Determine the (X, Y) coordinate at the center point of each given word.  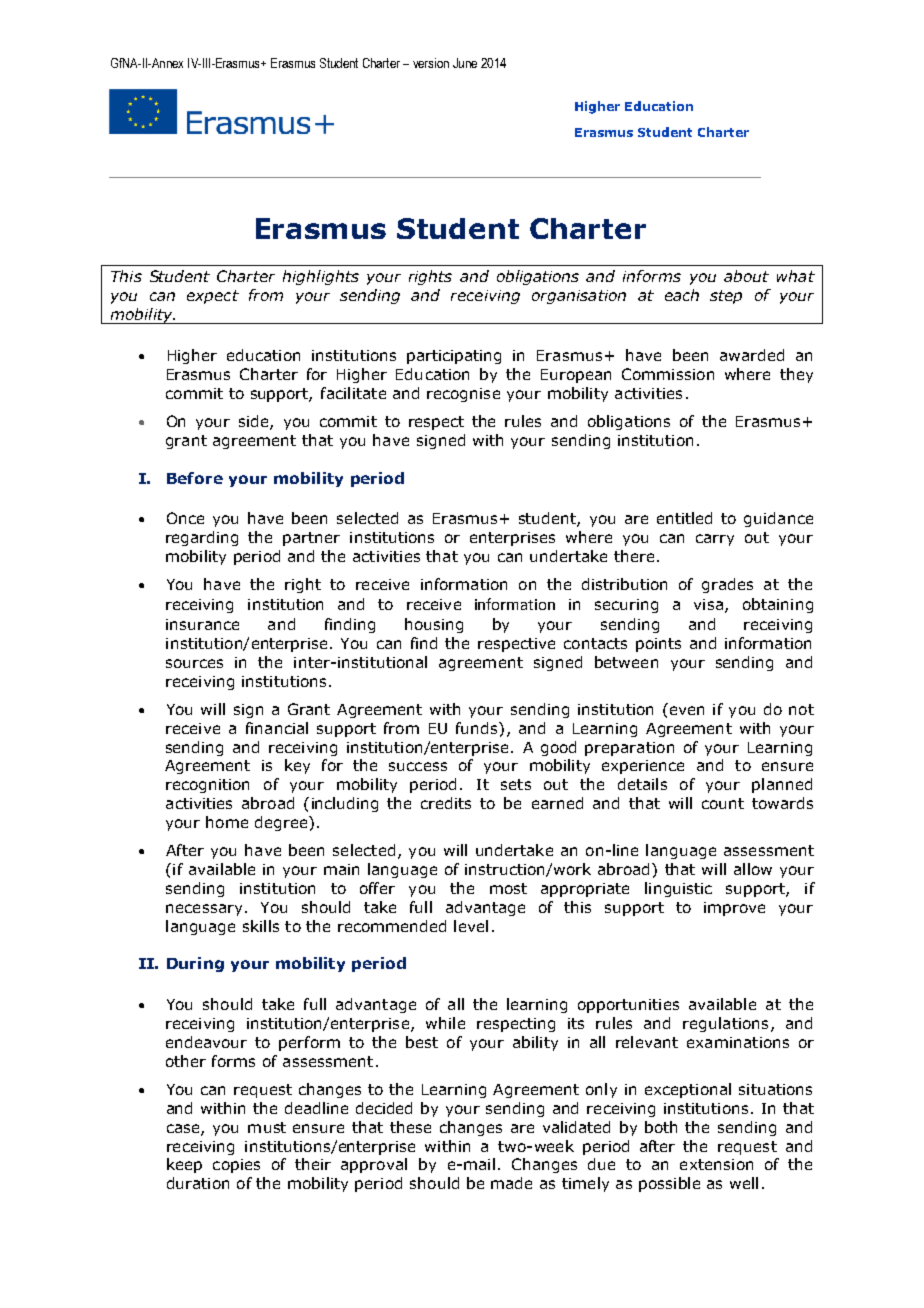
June (465, 63)
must (267, 1127)
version (431, 63)
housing (434, 625)
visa (708, 604)
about (746, 276)
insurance (202, 624)
